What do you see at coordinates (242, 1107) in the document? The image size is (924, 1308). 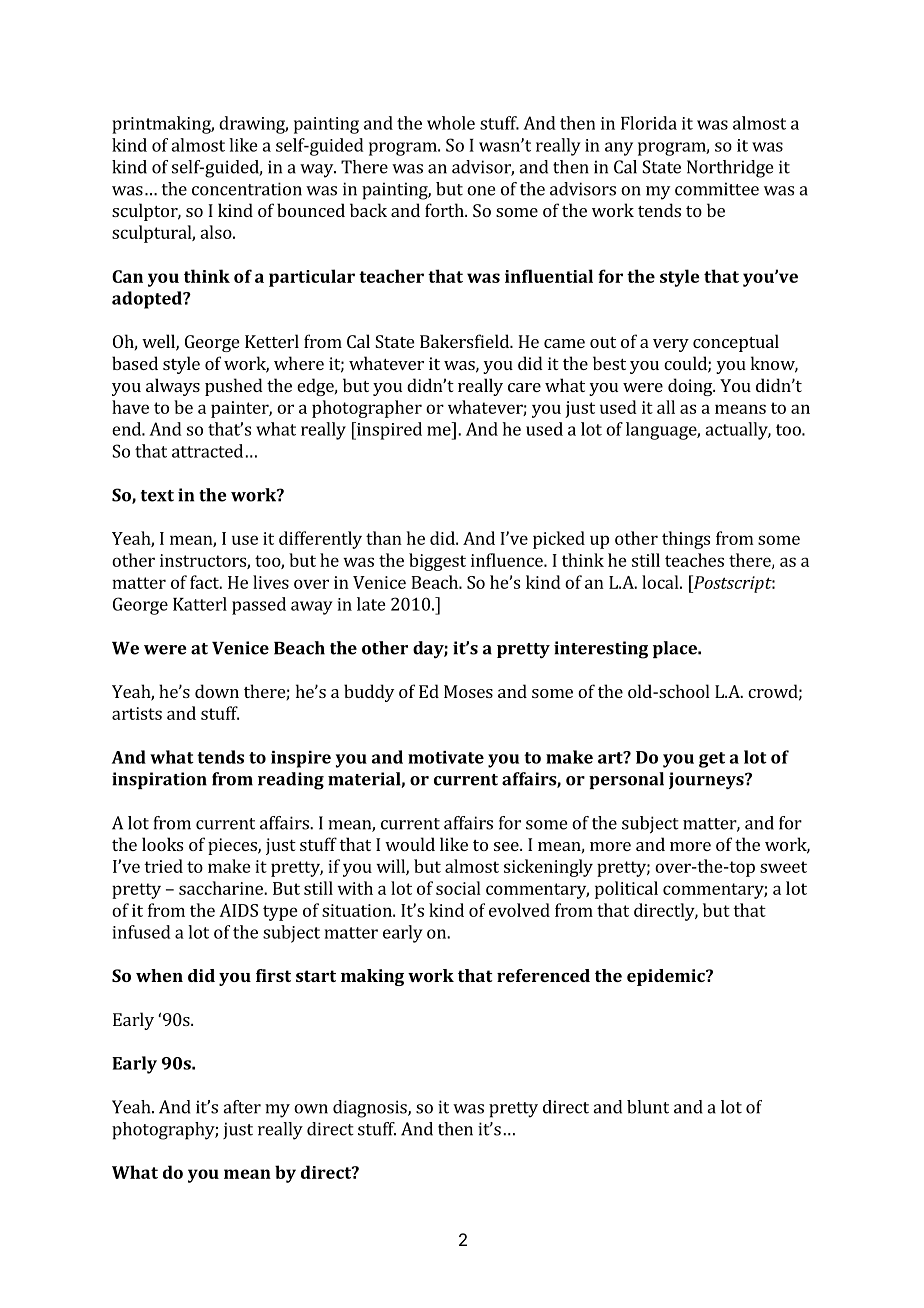 I see `after` at bounding box center [242, 1107].
